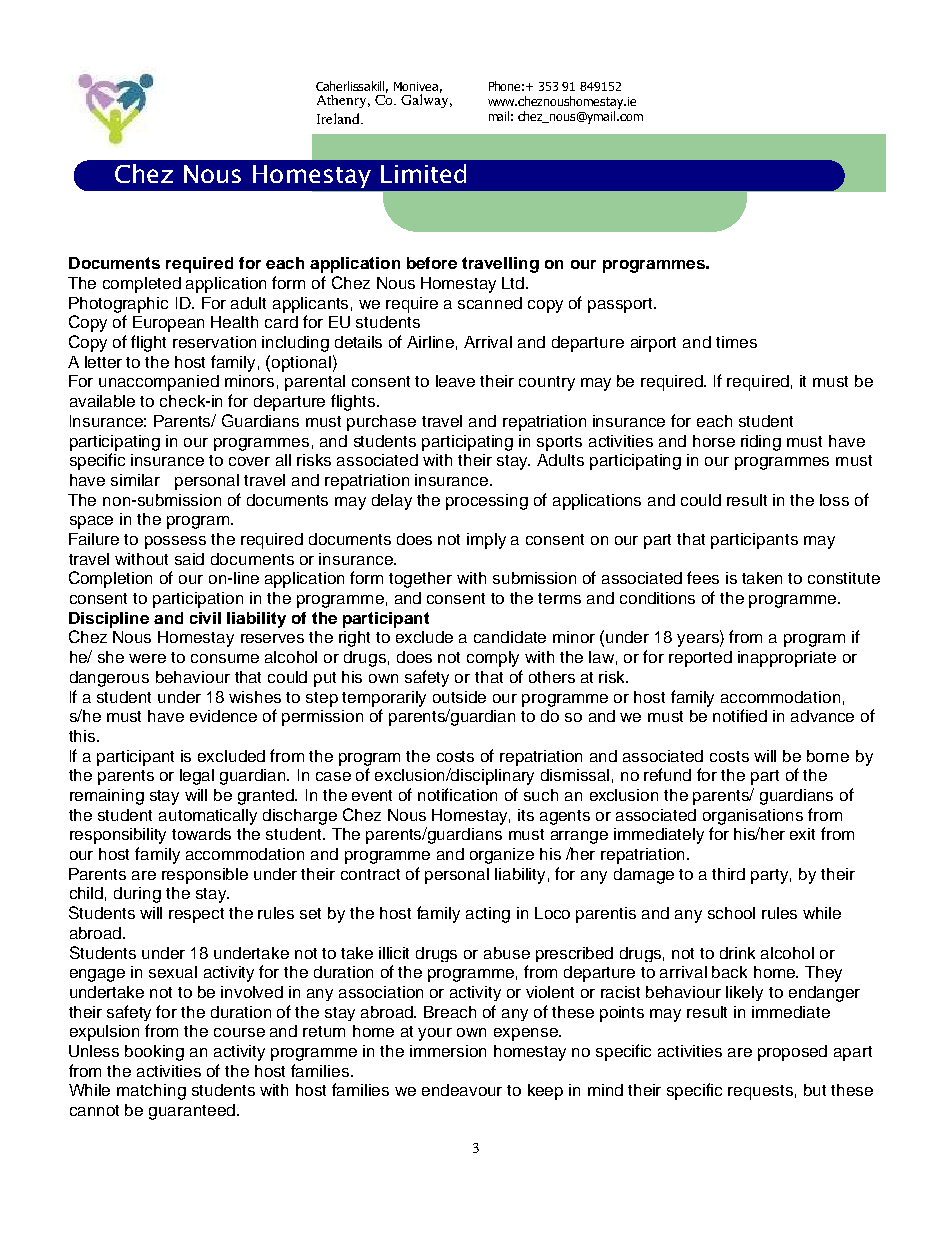 This image has width=952, height=1233. Describe the element at coordinates (151, 1092) in the image. I see `matching` at that location.
